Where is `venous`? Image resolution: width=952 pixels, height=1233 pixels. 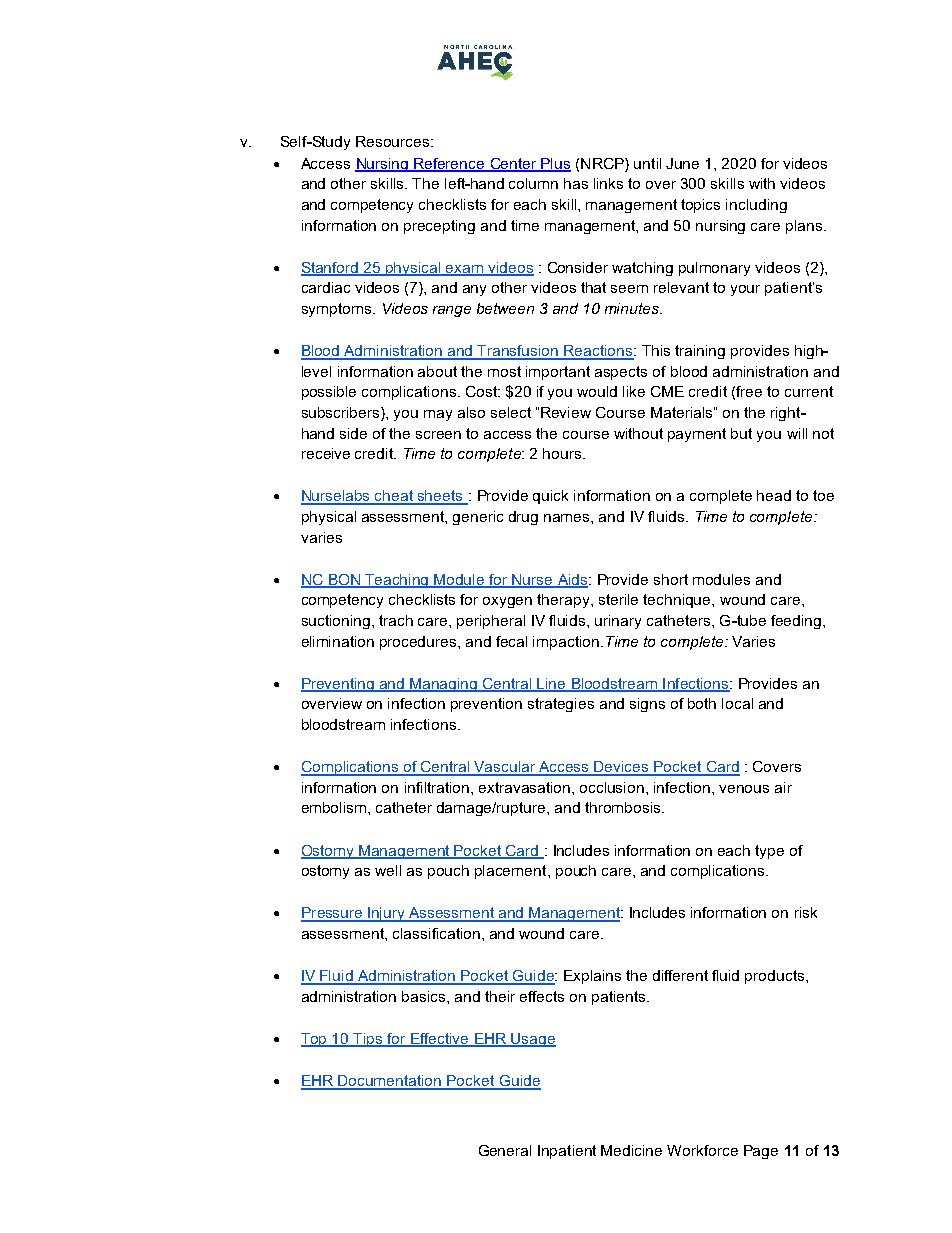 venous is located at coordinates (744, 789).
